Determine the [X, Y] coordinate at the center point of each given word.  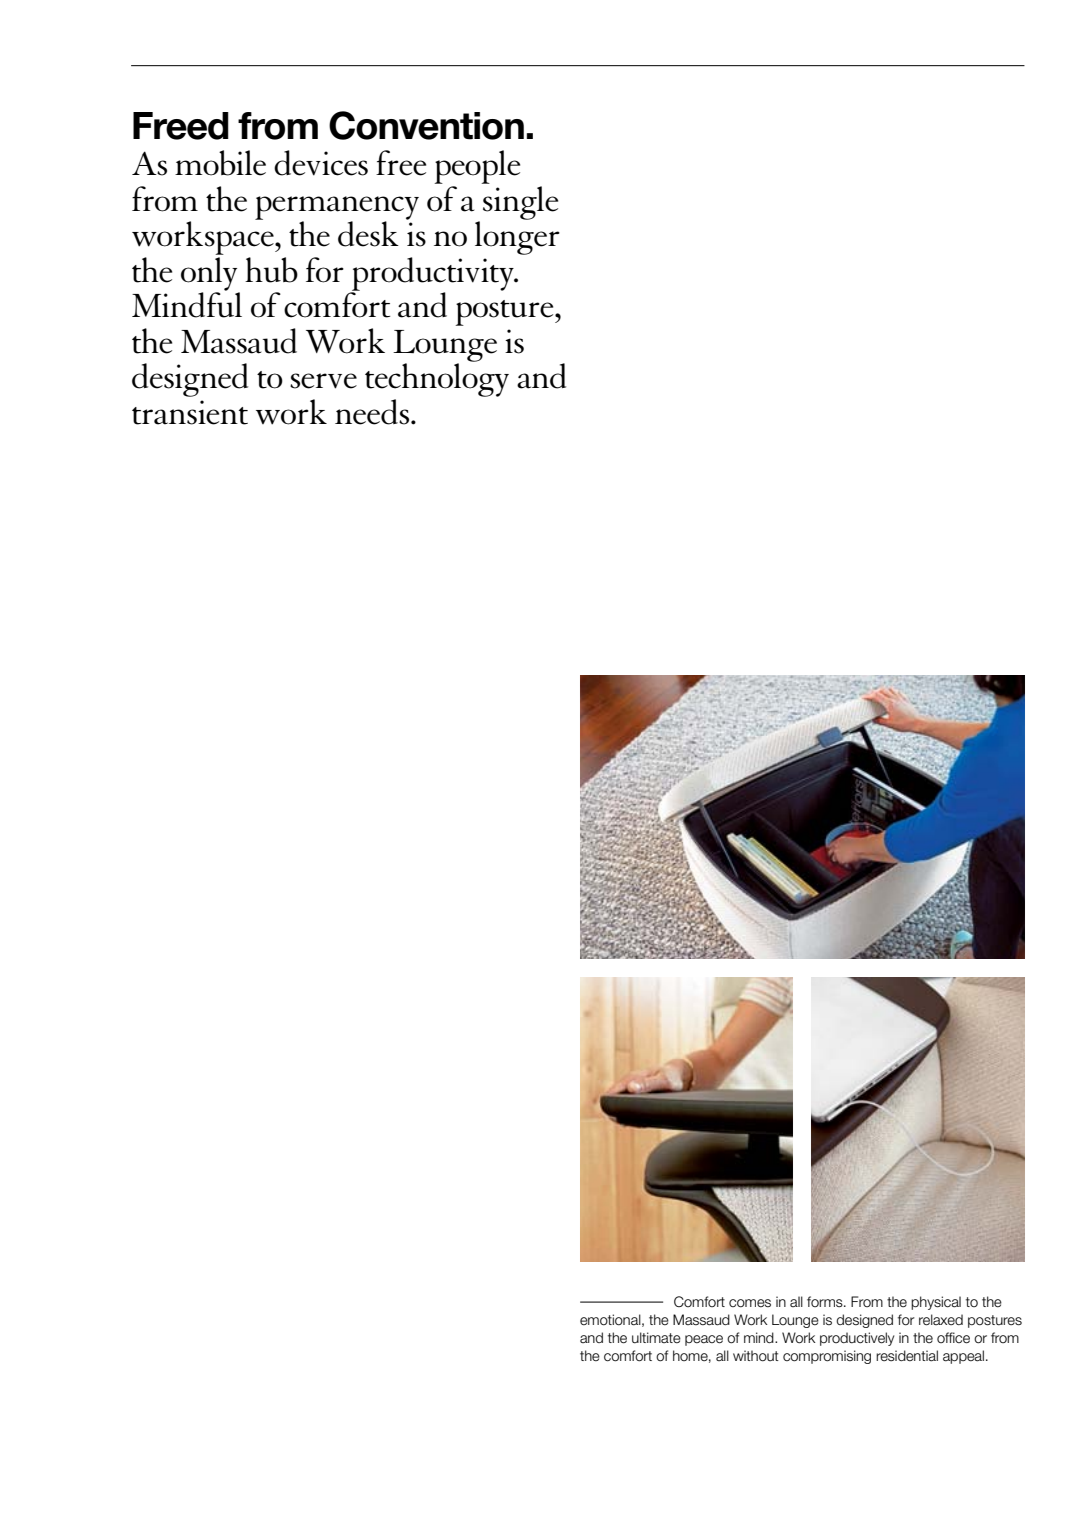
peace [704, 1340]
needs [373, 412]
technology [437, 379]
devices [321, 163]
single [520, 201]
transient [190, 412]
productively [857, 1339]
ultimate [656, 1338]
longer [517, 237]
